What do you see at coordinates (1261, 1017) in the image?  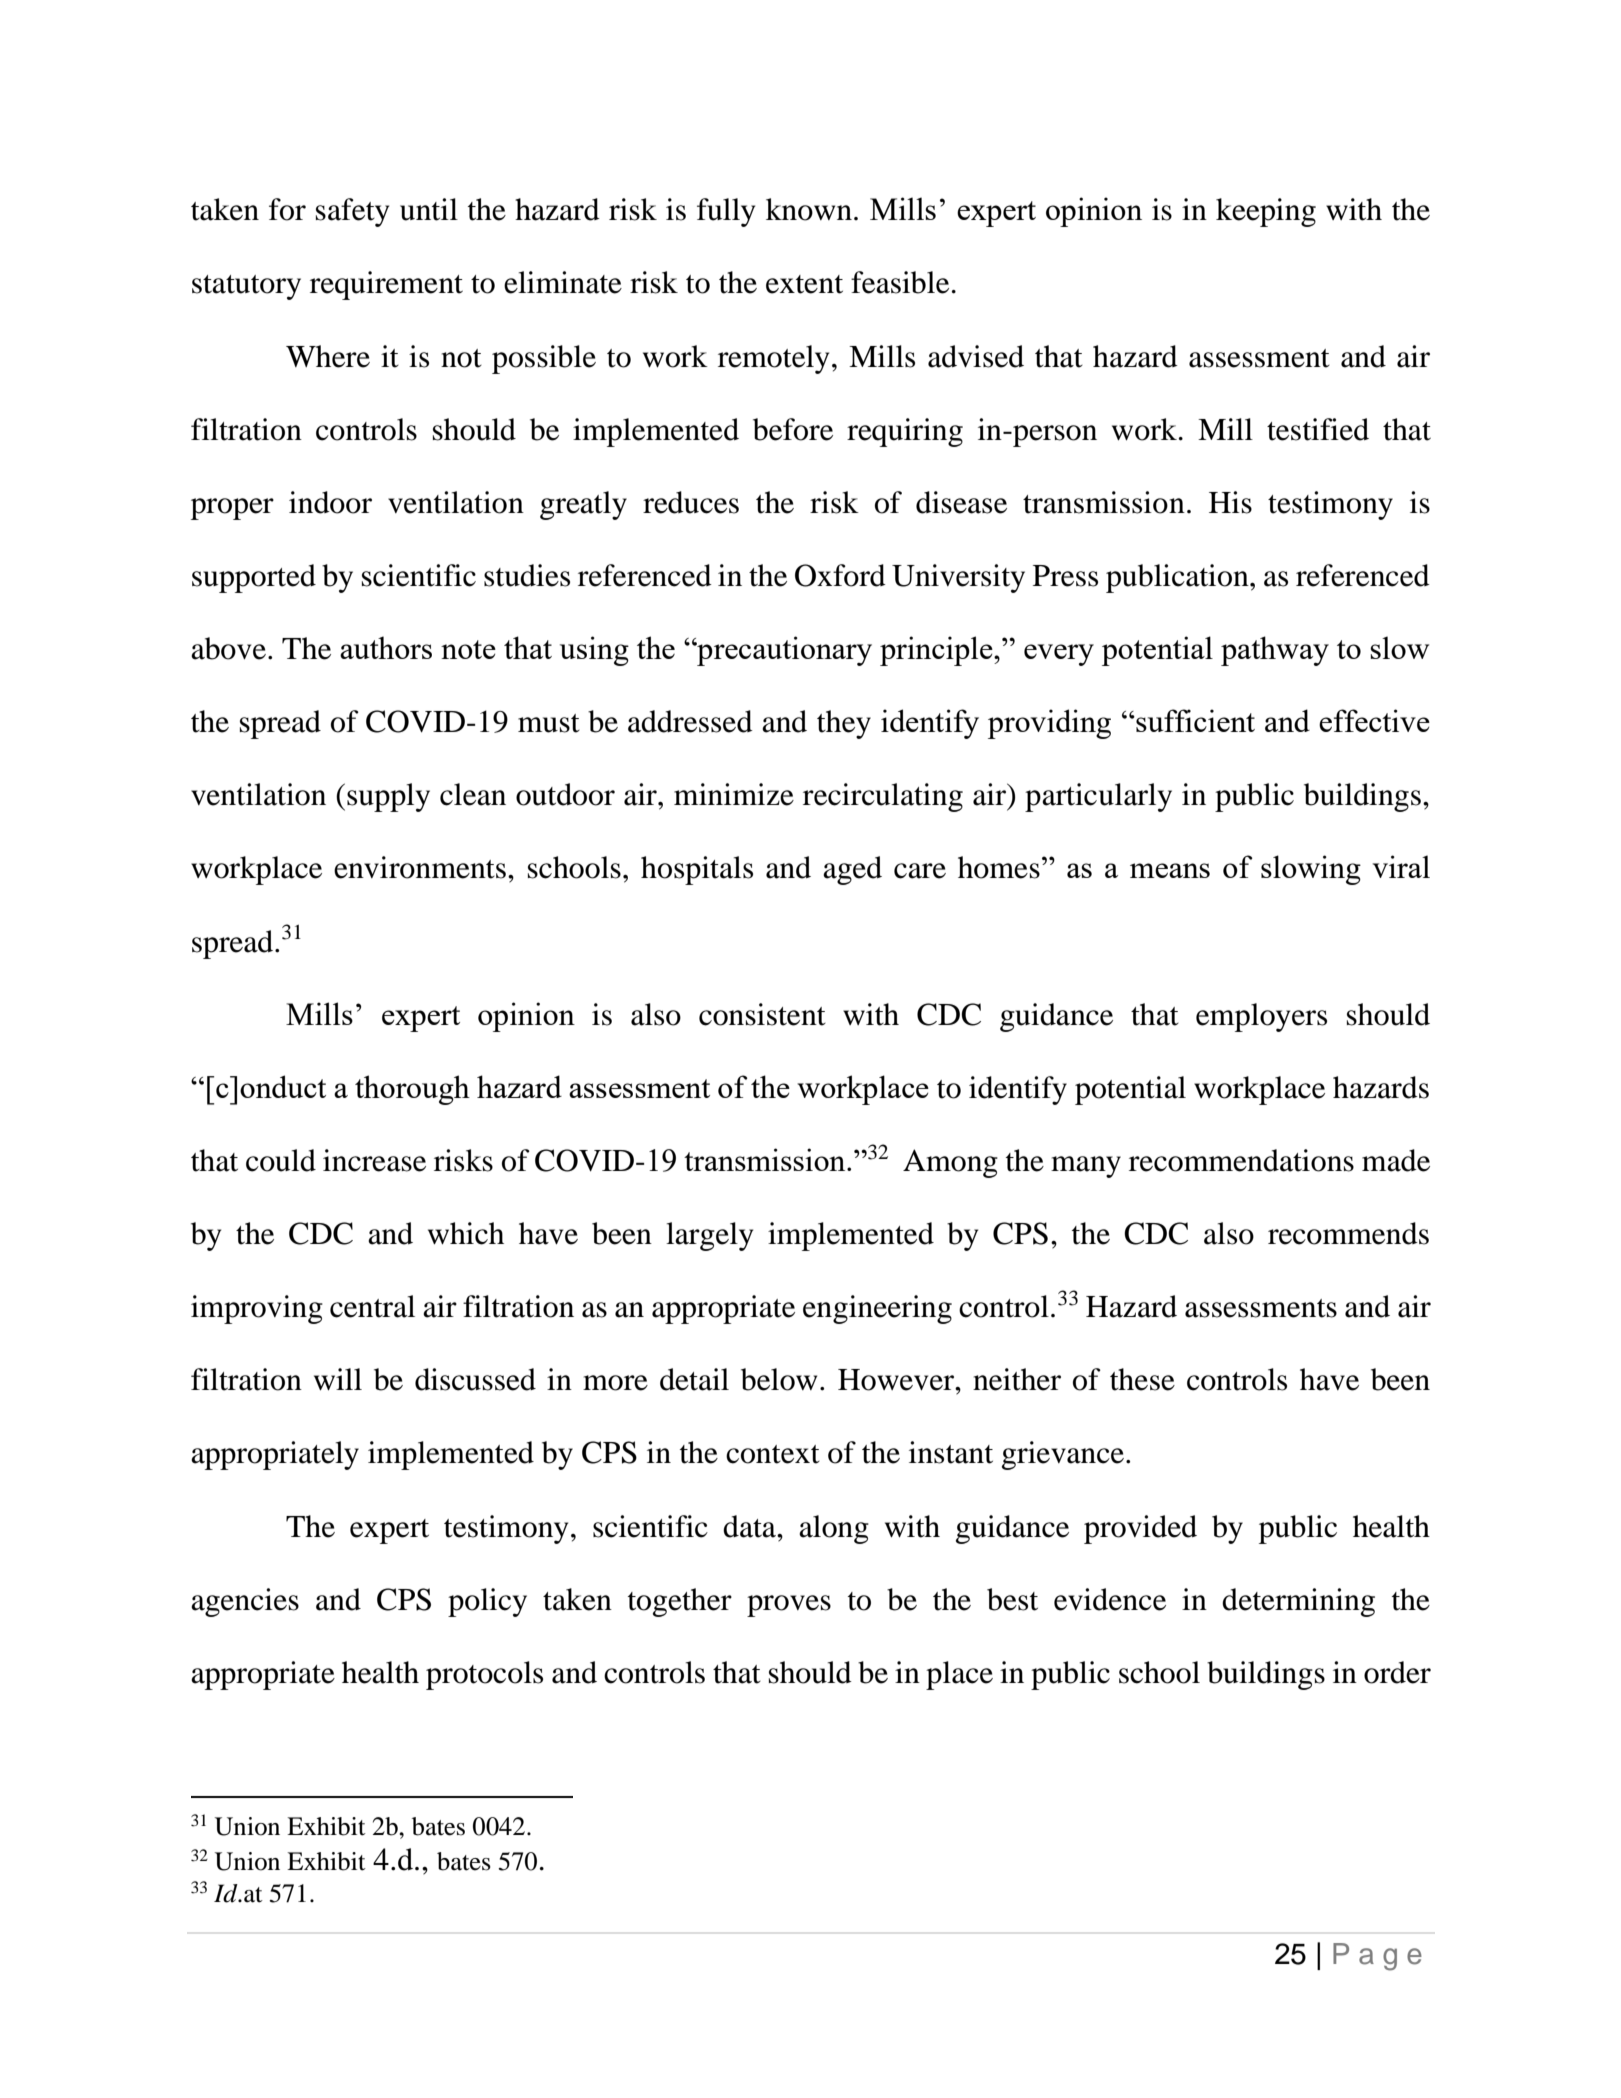 I see `employers` at bounding box center [1261, 1017].
